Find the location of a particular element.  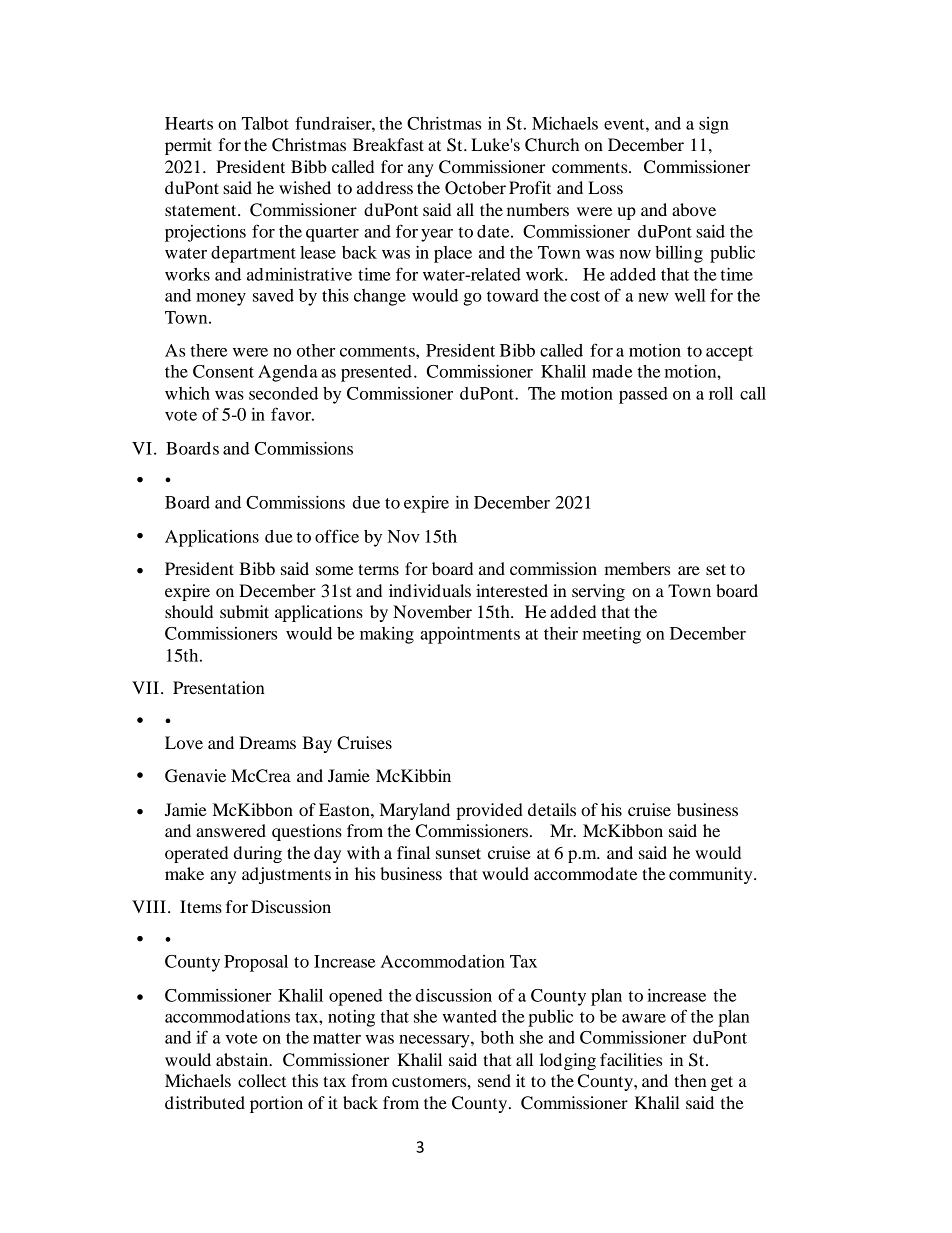

presented is located at coordinates (376, 373).
